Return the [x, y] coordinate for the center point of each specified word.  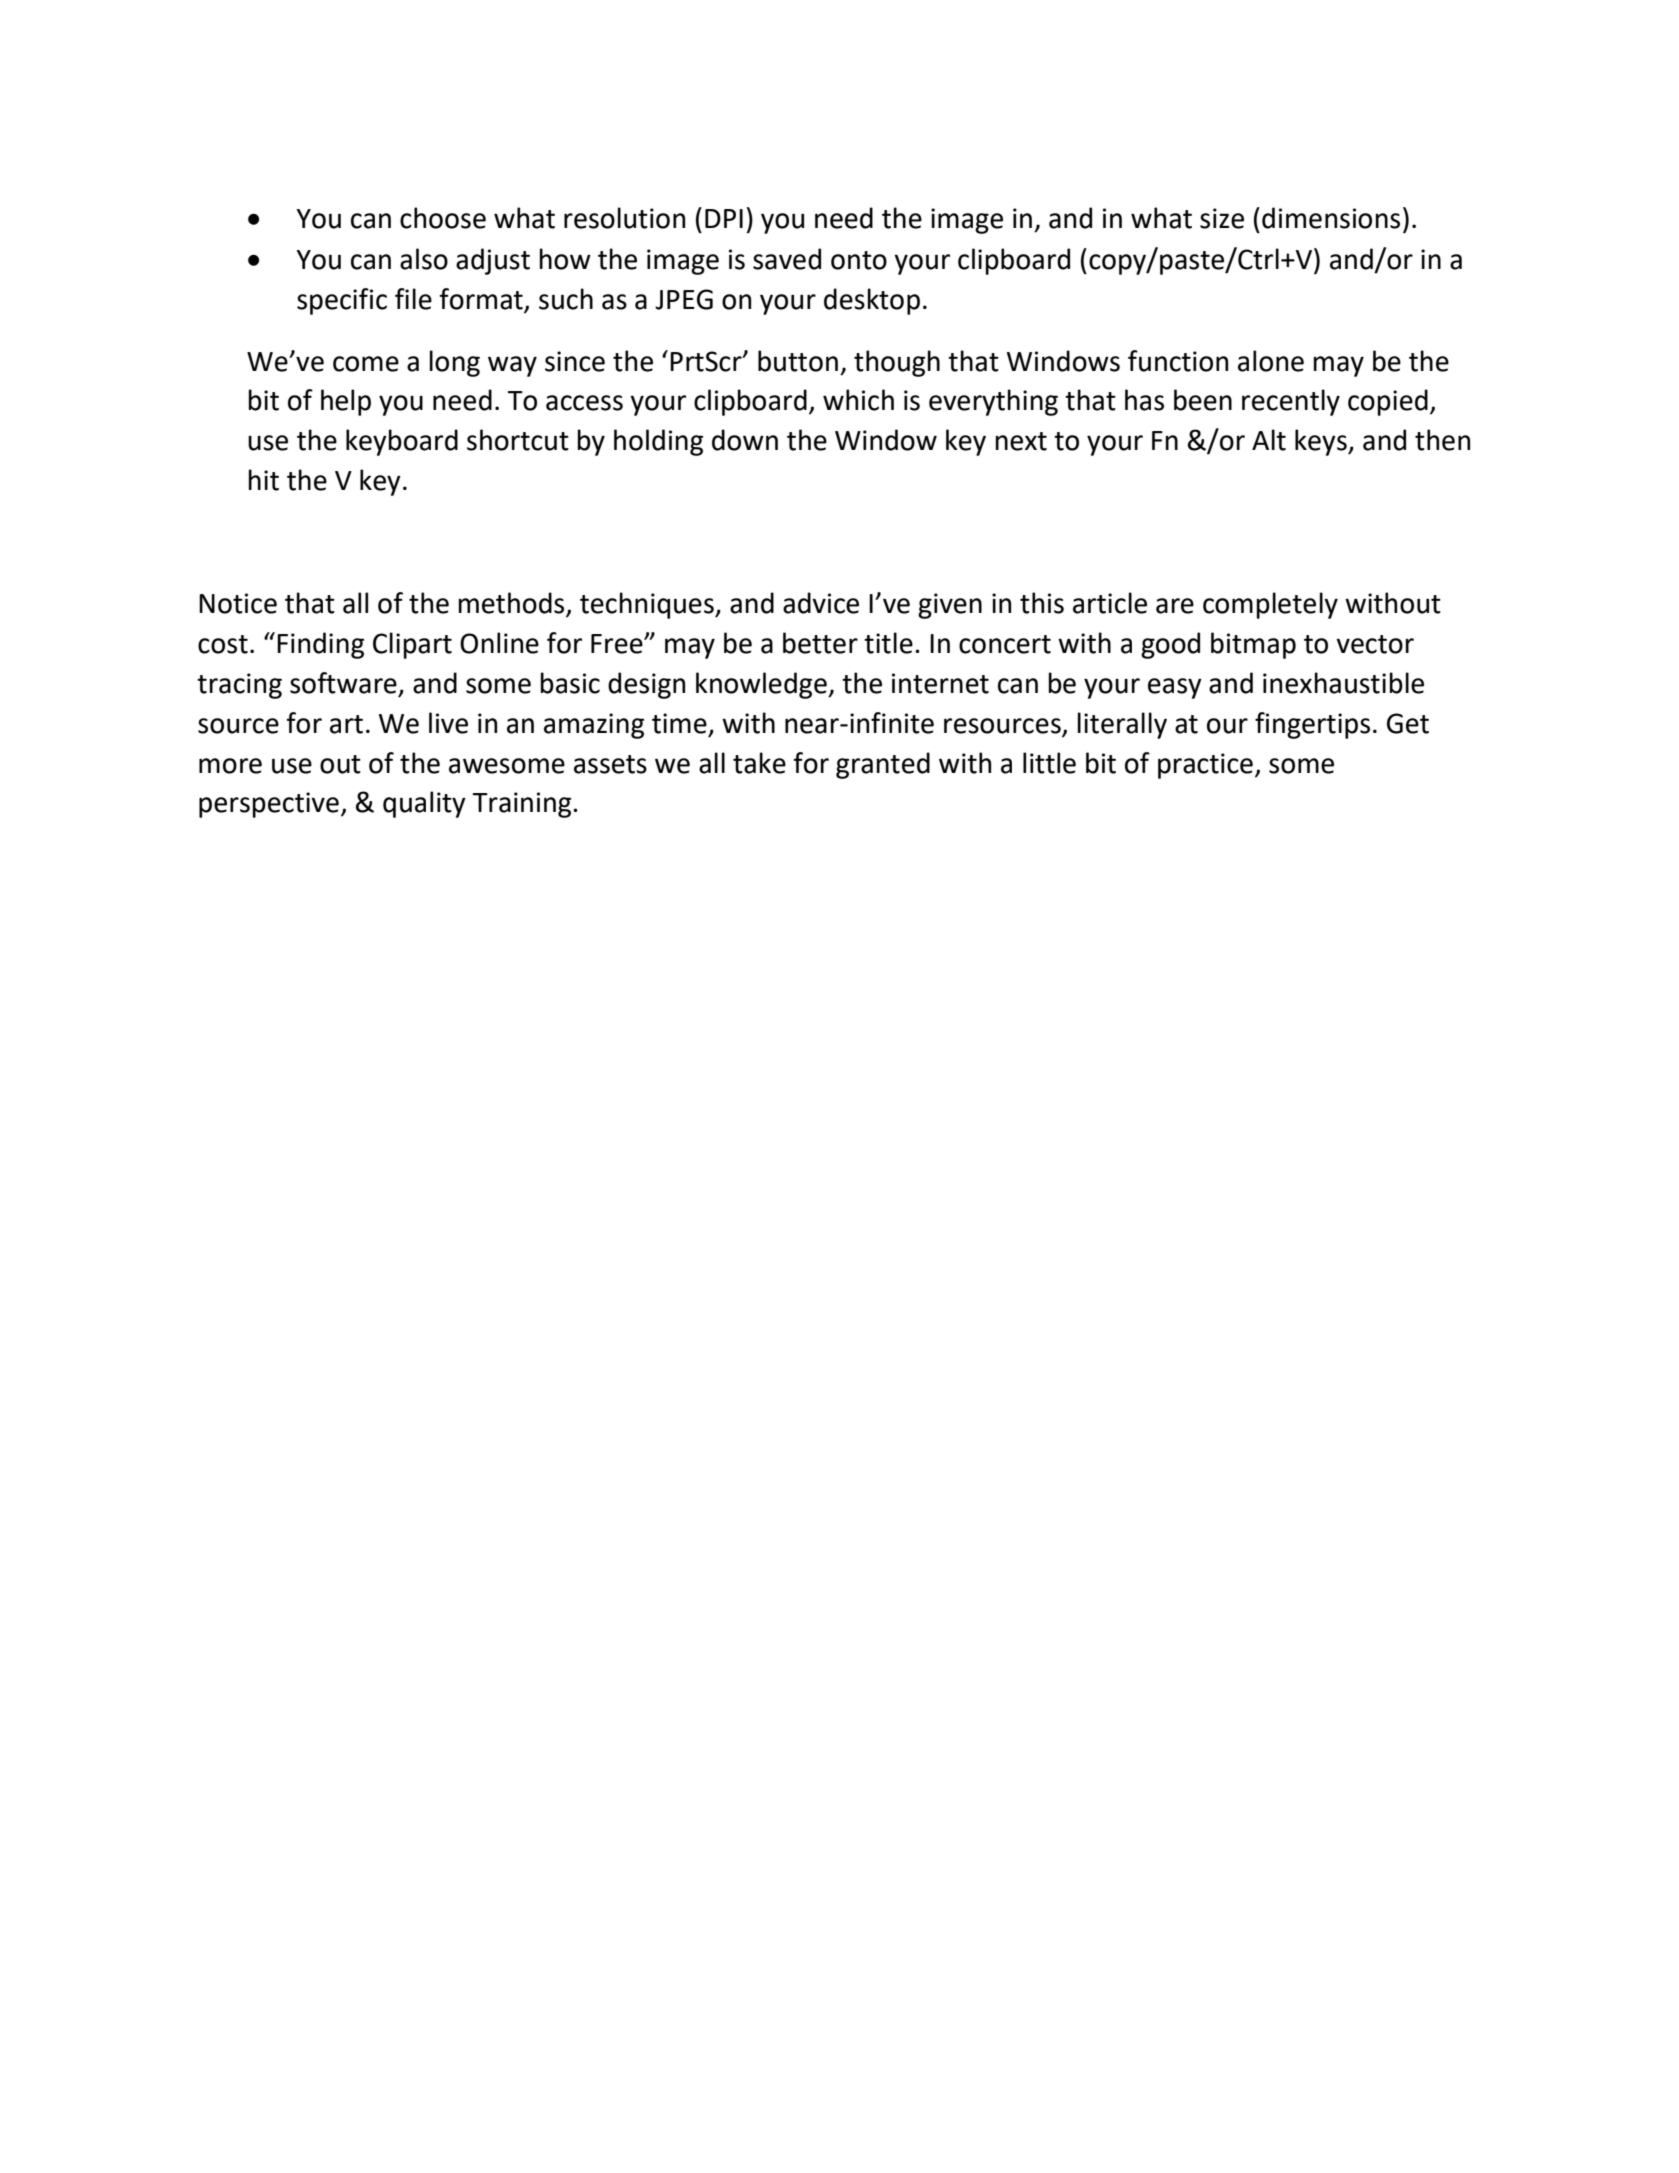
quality [424, 804]
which [858, 400]
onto [859, 260]
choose [443, 218]
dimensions [1331, 218]
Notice [238, 603]
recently [1291, 402]
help [346, 402]
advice [821, 603]
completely [1270, 605]
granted [883, 765]
